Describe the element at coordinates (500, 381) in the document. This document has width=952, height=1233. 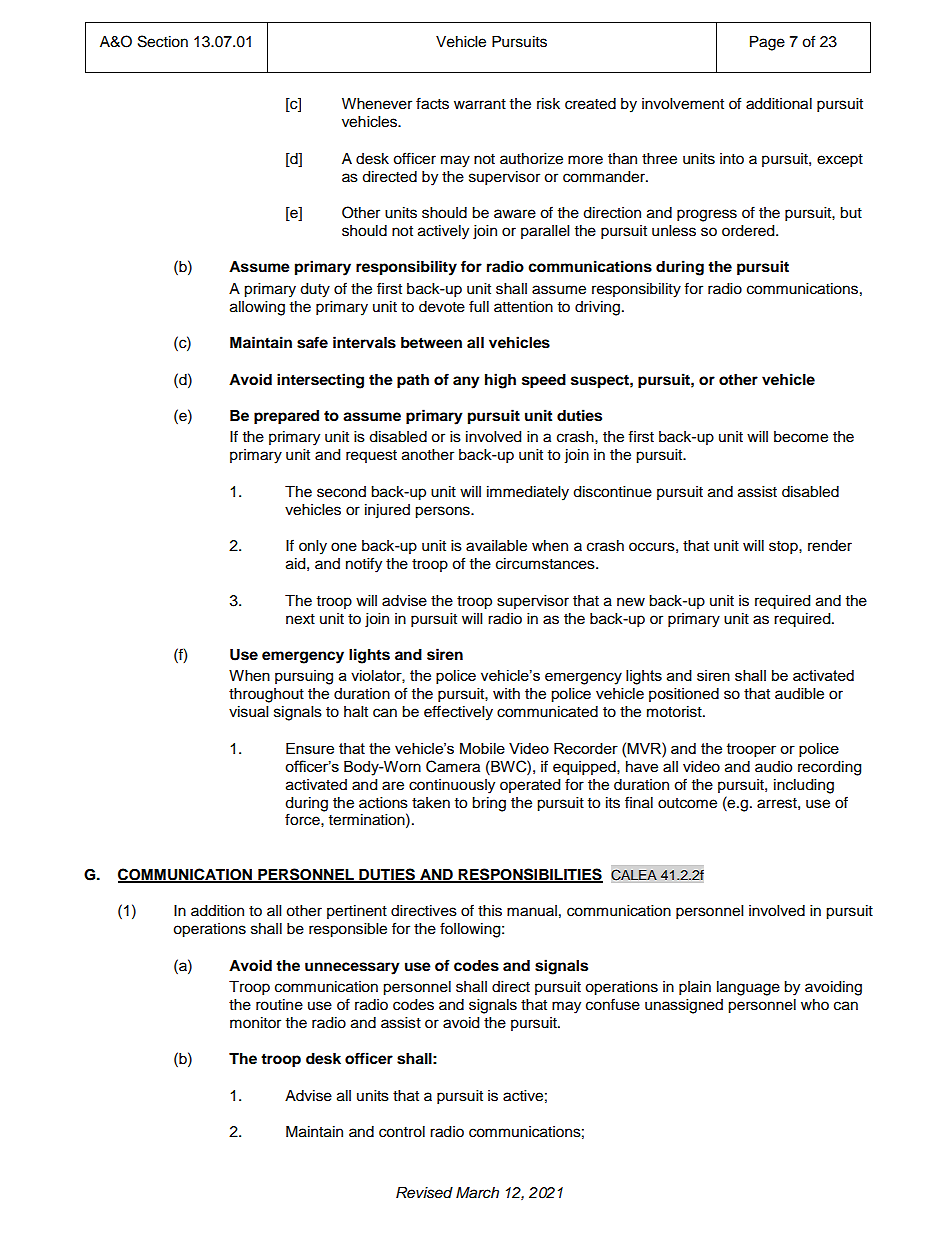
I see `high` at that location.
